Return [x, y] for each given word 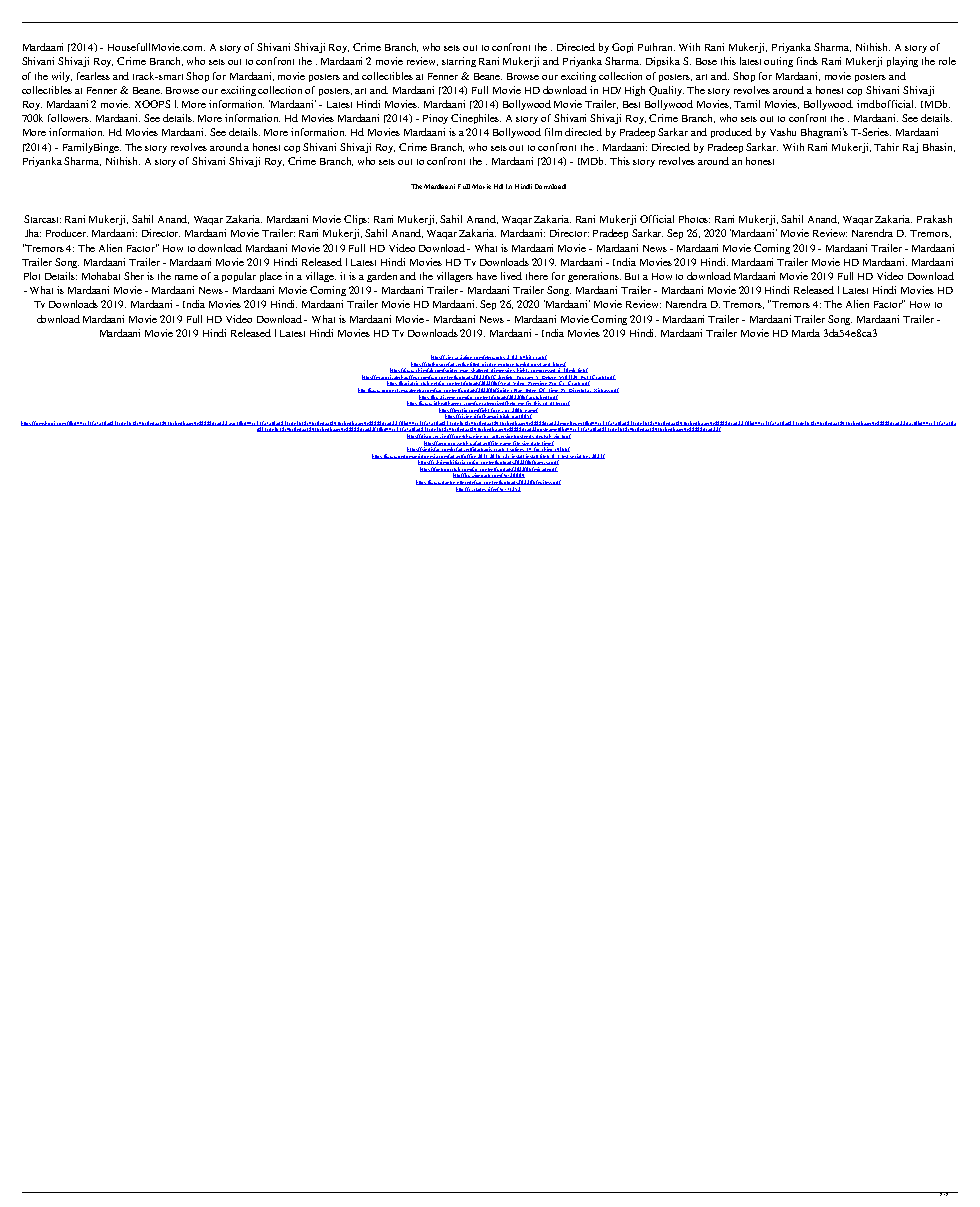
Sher [134, 276]
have [487, 276]
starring [459, 62]
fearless [93, 76]
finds [807, 61]
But [632, 276]
